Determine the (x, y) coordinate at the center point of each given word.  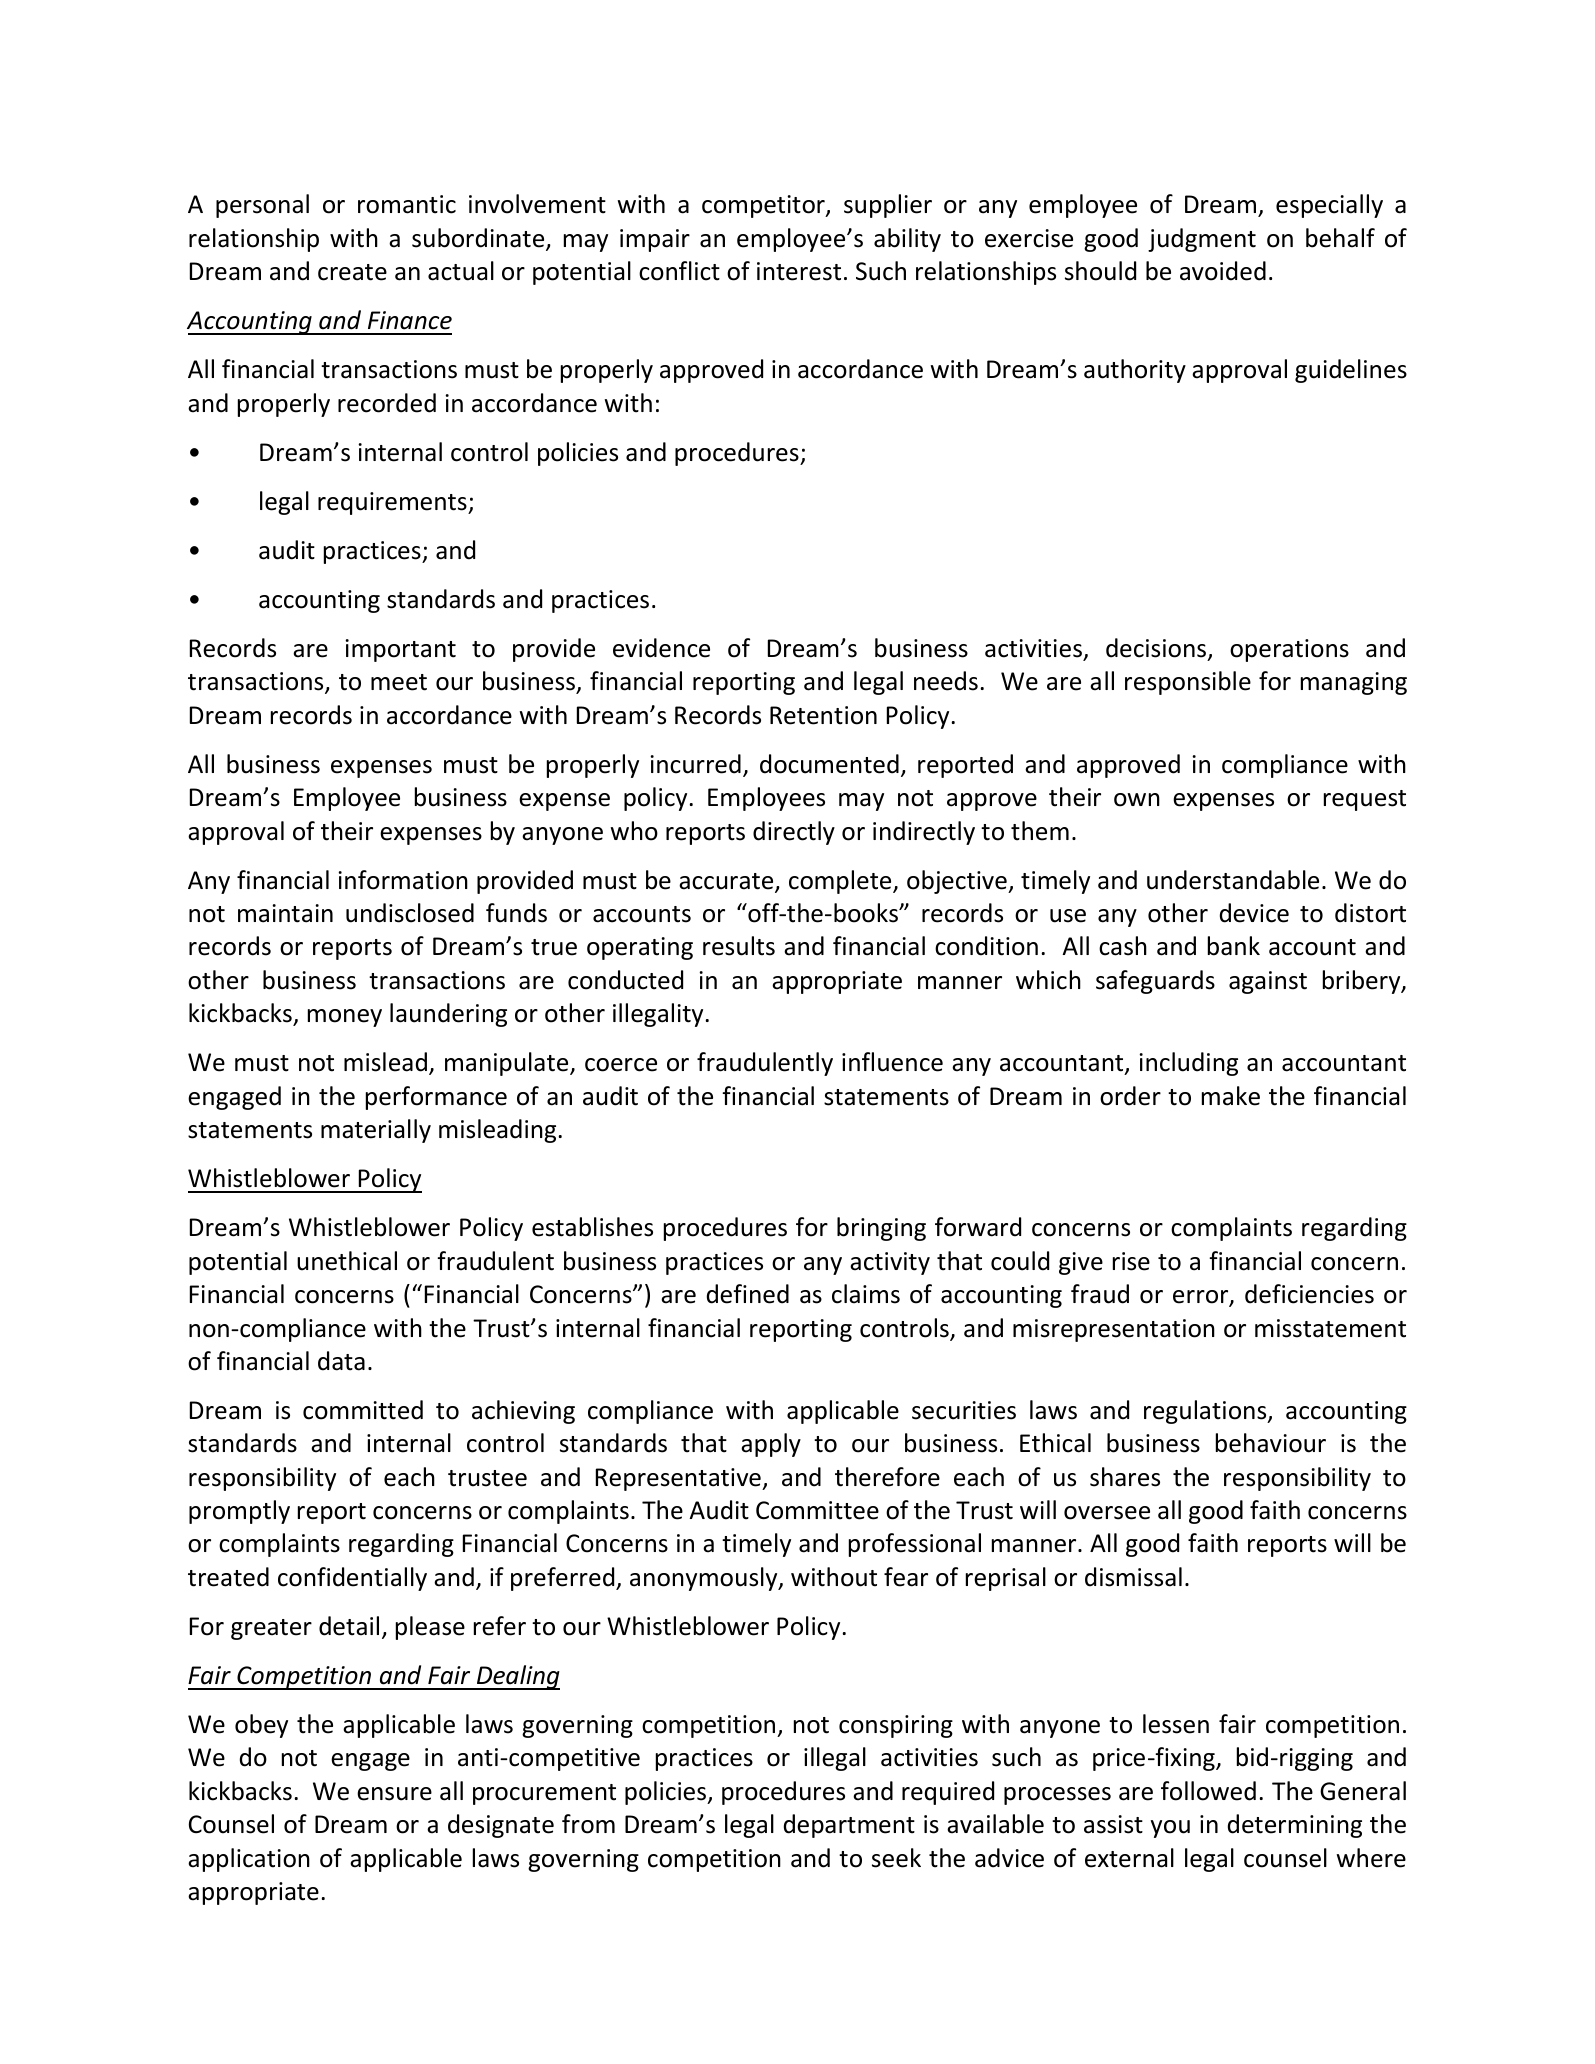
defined (748, 1294)
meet (399, 682)
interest (799, 271)
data (341, 1361)
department (849, 1826)
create (352, 272)
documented (829, 764)
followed (1208, 1791)
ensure (394, 1794)
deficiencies (1309, 1294)
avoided (1223, 271)
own (1137, 800)
